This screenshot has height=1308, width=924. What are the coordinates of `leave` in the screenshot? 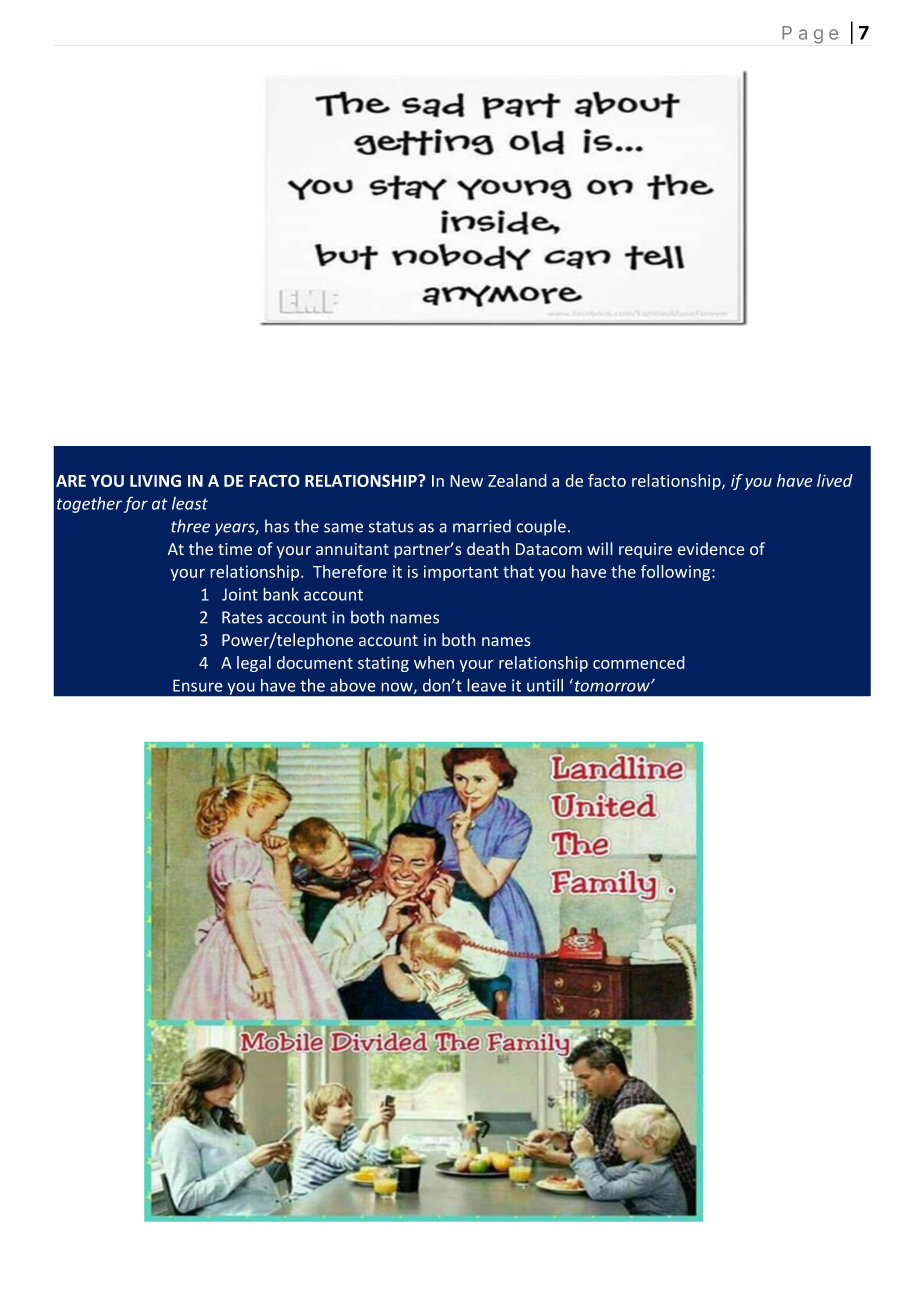 It's located at (486, 685).
